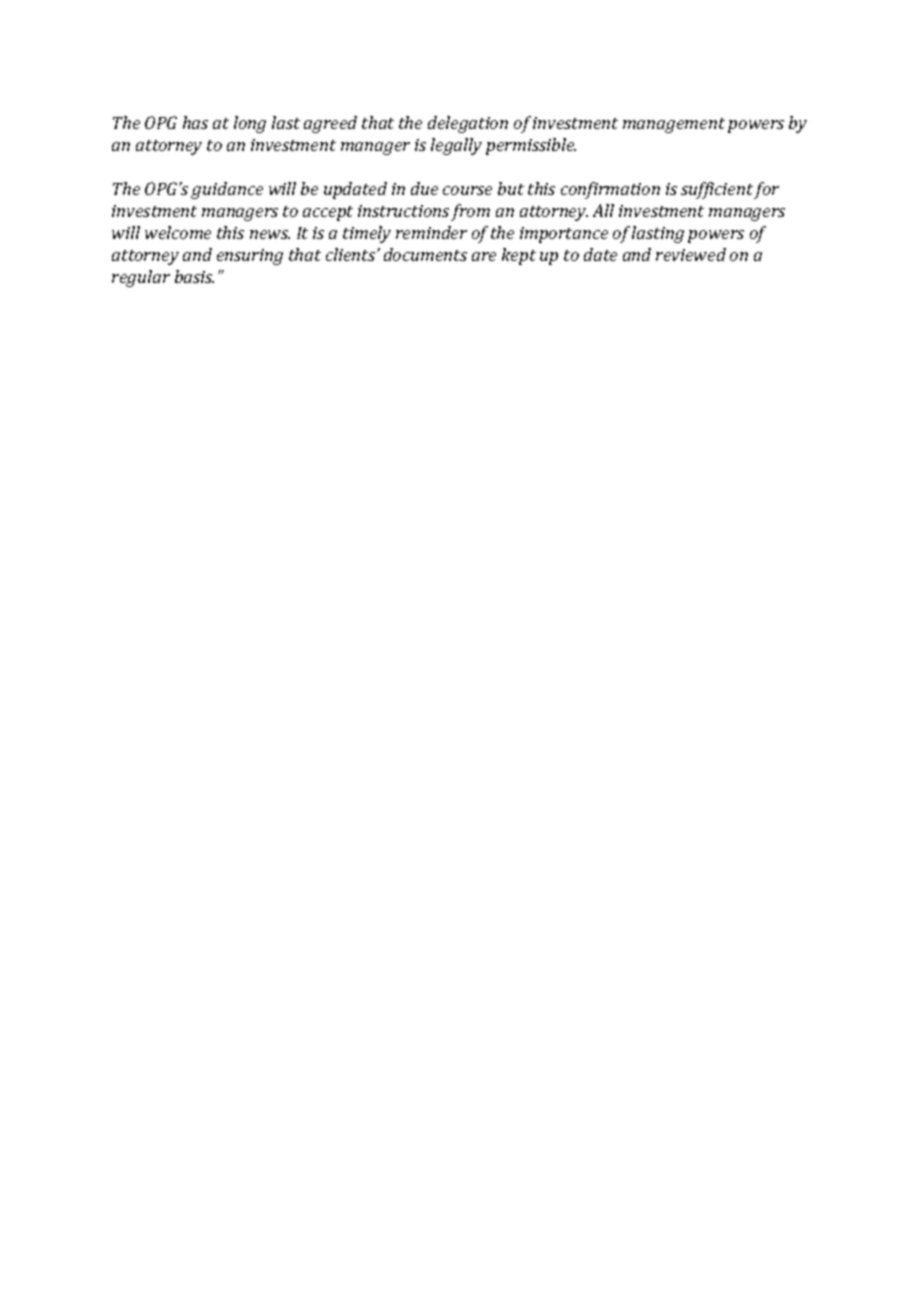 The width and height of the image is (924, 1308). I want to click on documents, so click(425, 254).
